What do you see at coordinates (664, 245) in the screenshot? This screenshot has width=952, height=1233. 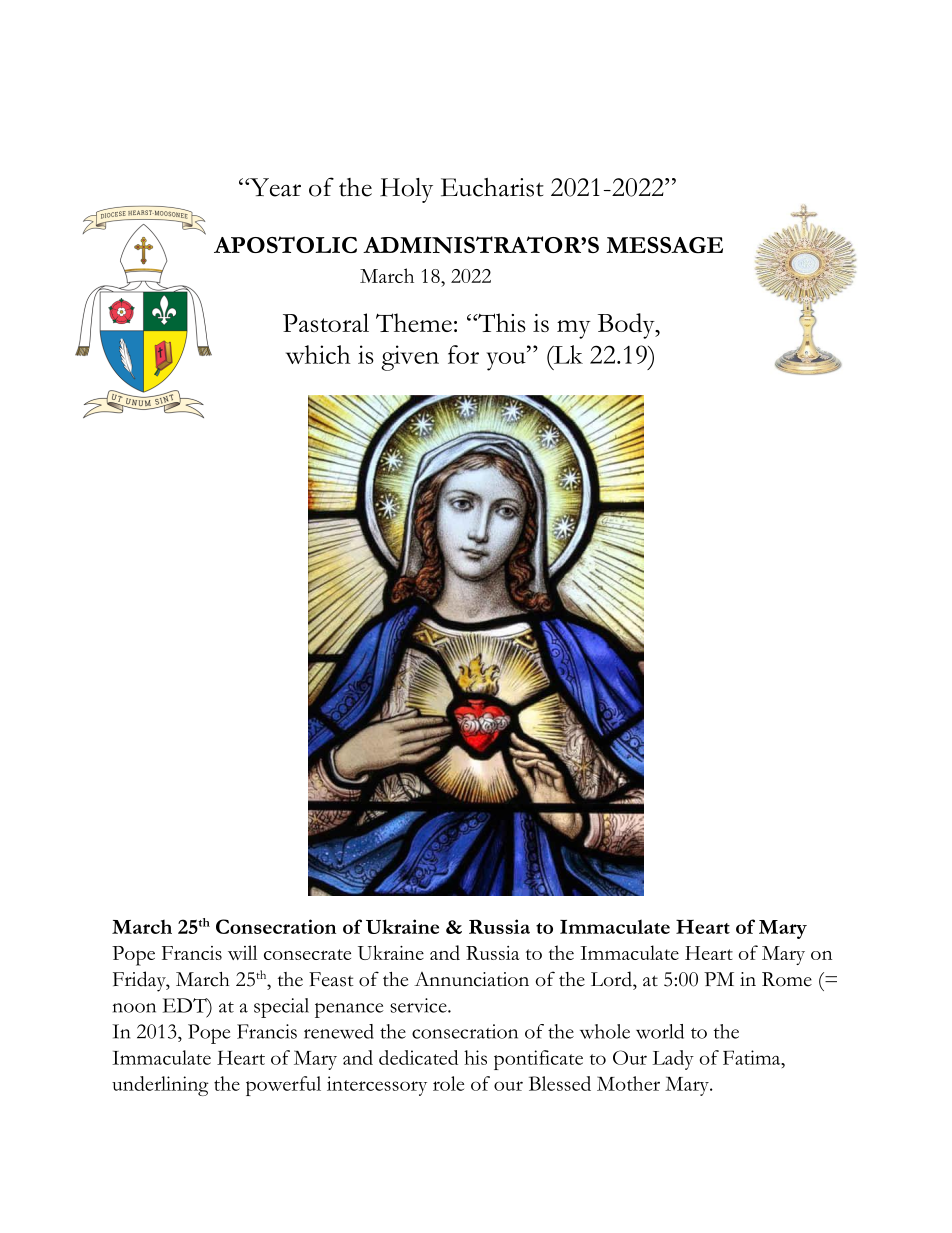 I see `MESSAGE` at bounding box center [664, 245].
